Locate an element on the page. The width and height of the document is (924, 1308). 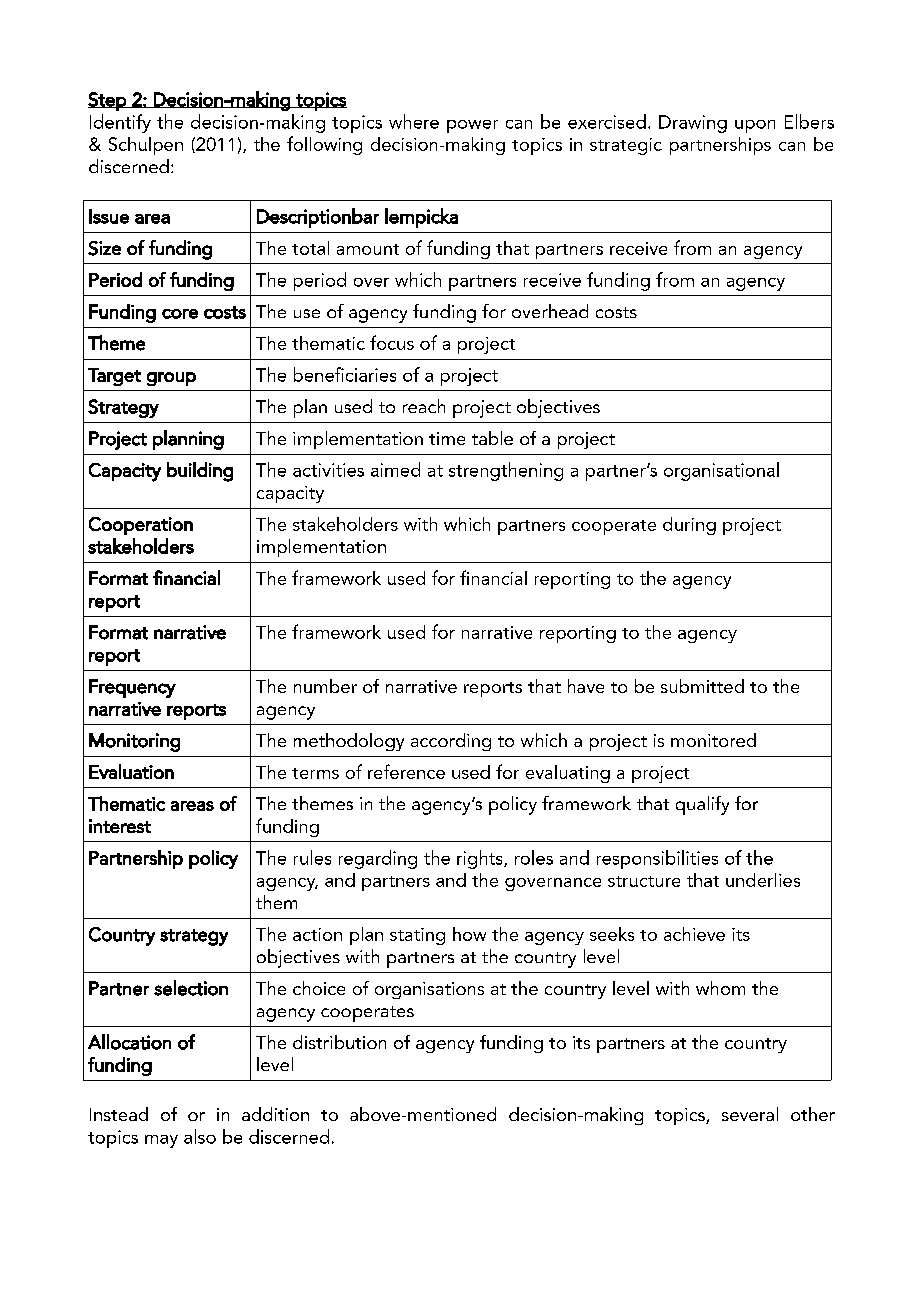
reach is located at coordinates (424, 406).
